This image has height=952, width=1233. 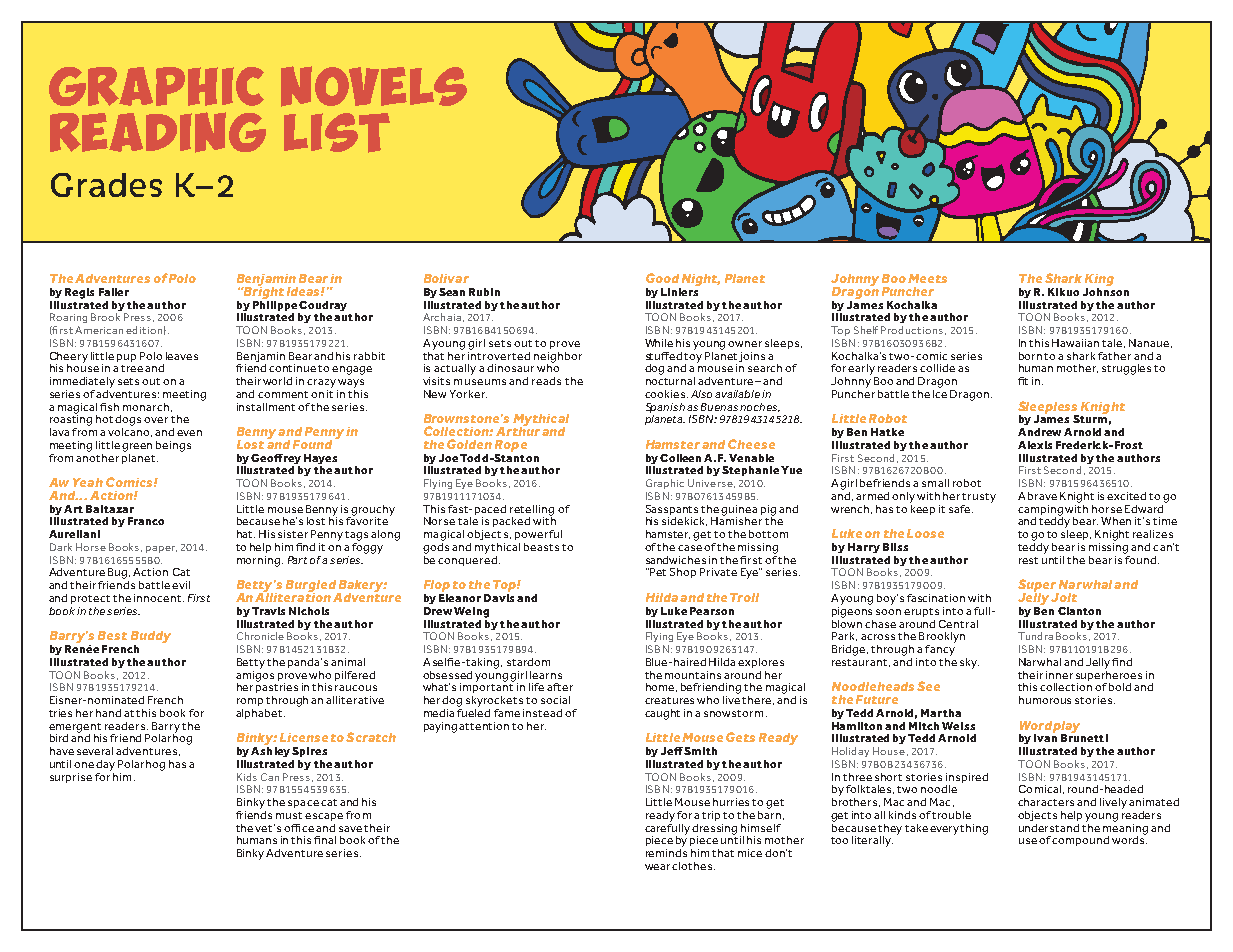 I want to click on leaves, so click(x=182, y=356).
